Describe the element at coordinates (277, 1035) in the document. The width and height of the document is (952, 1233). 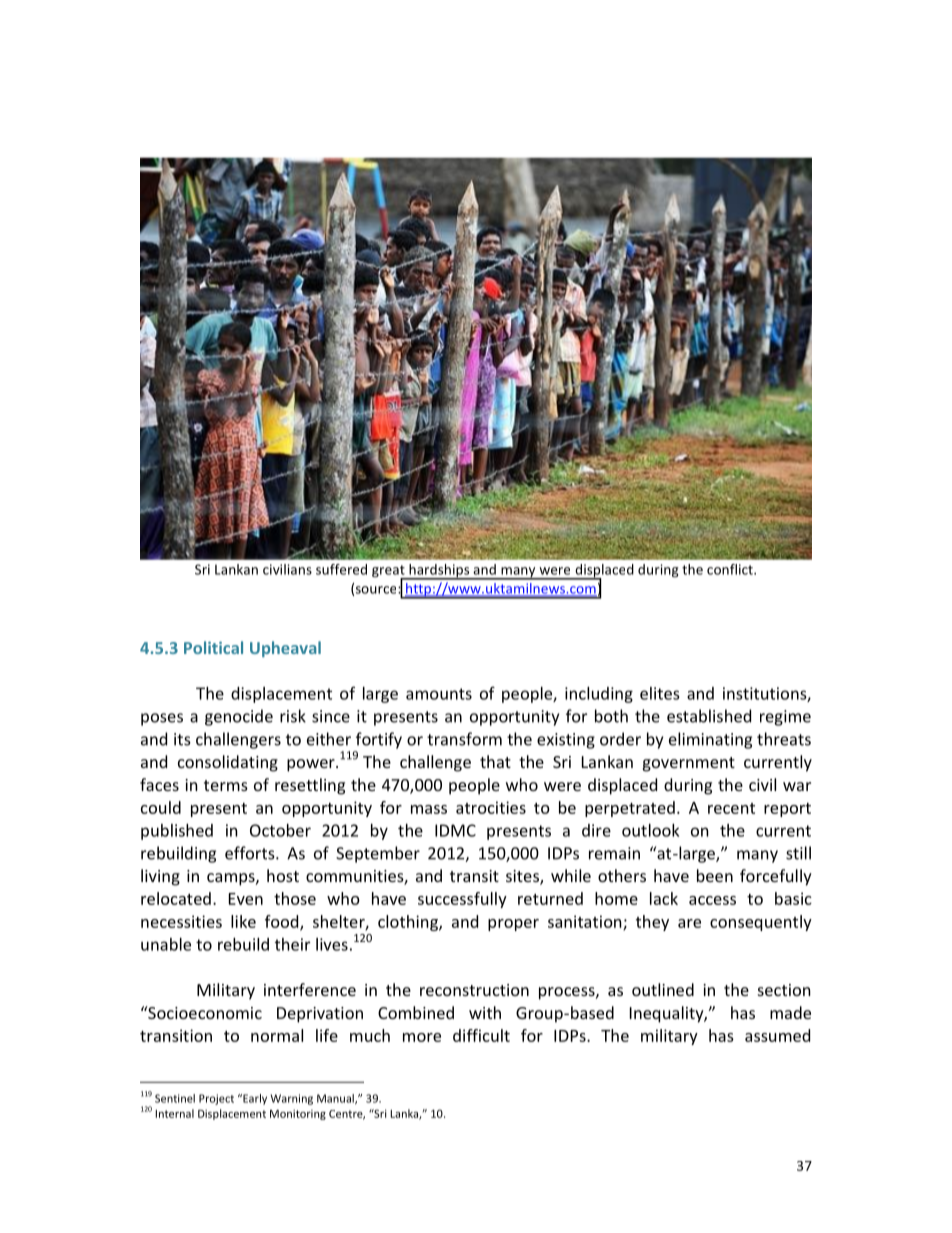
I see `normal` at that location.
